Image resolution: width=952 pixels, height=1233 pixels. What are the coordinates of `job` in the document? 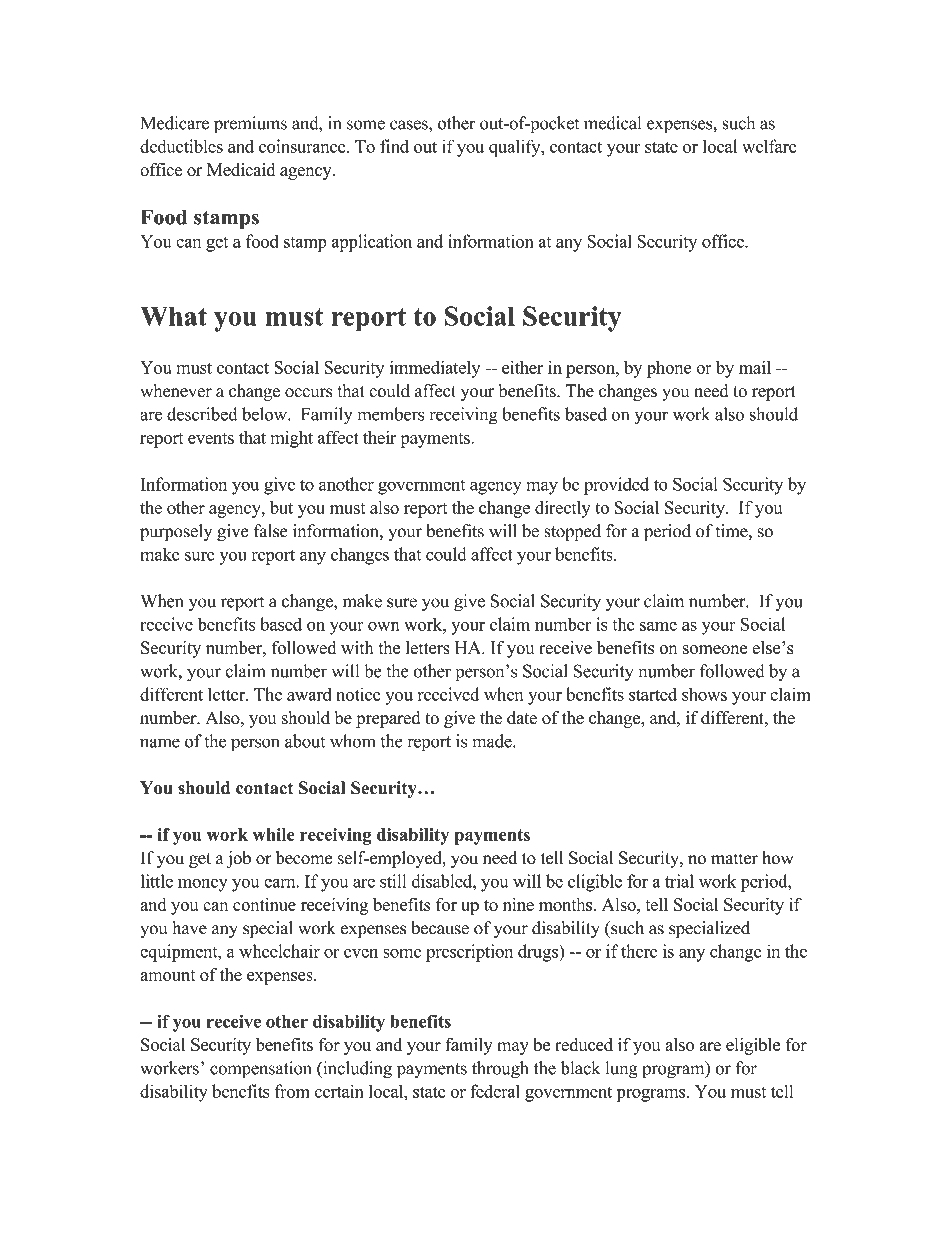 It's located at (238, 859).
